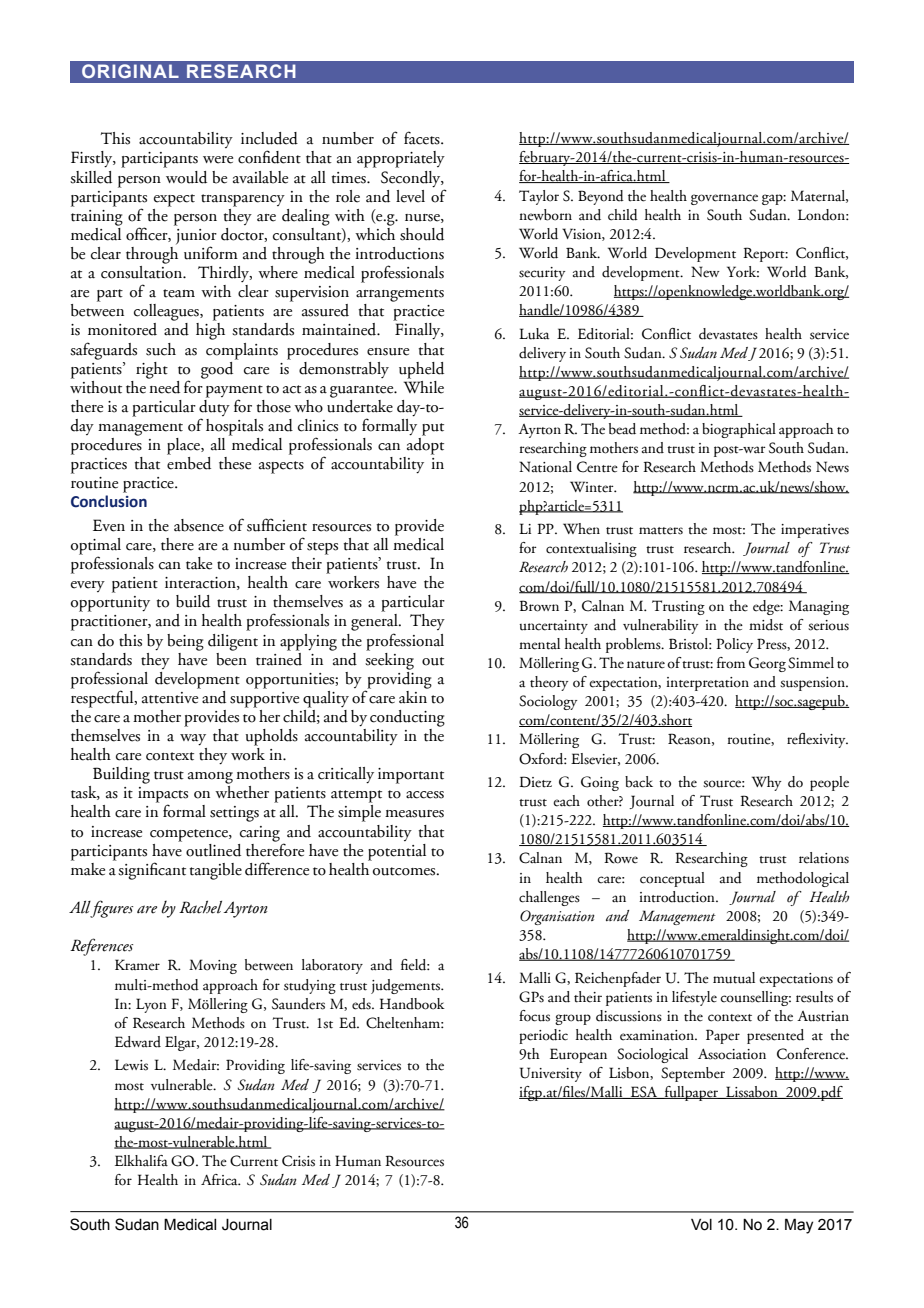  I want to click on facets, so click(423, 138).
